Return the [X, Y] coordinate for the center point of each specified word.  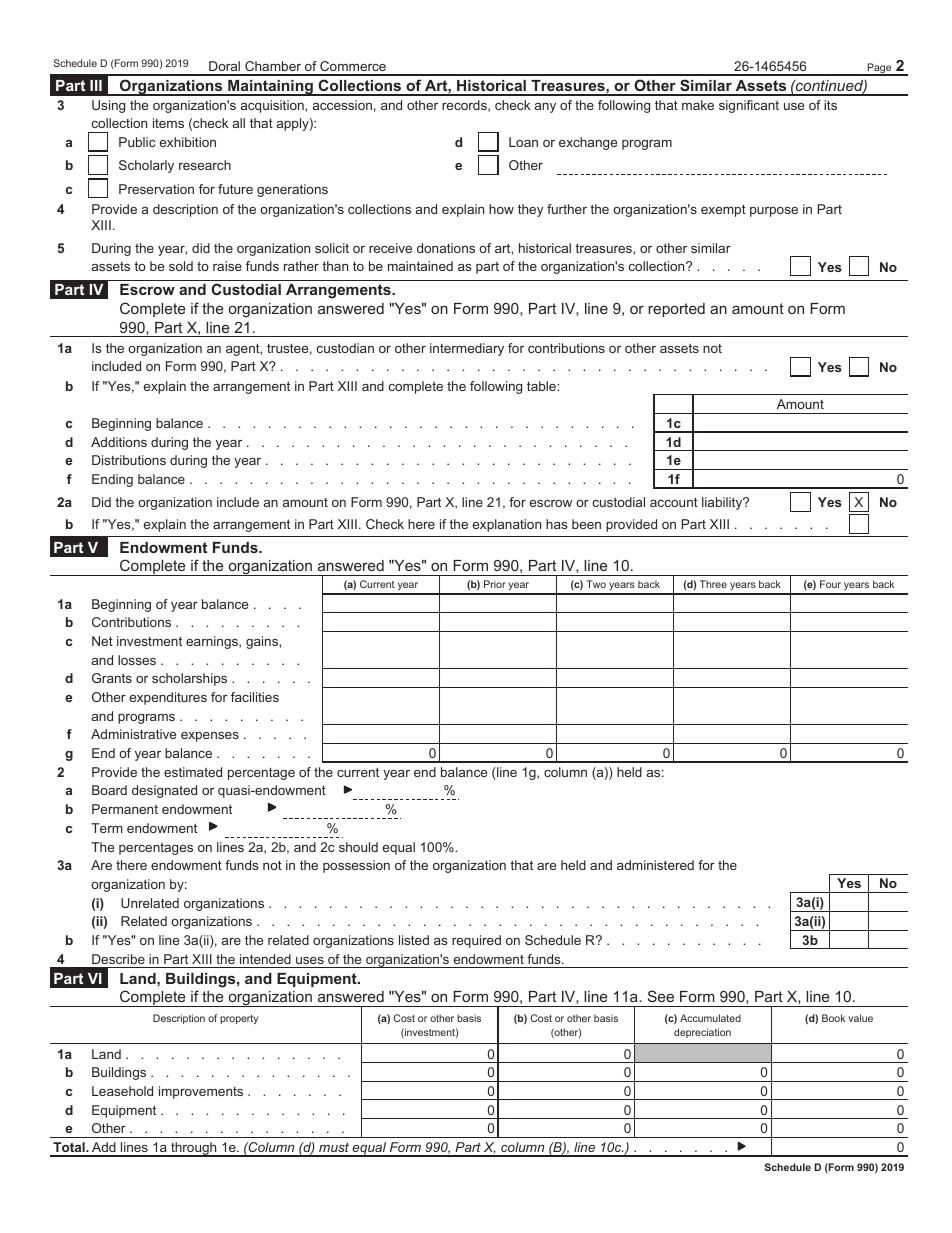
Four [830, 584]
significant [749, 106]
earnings [213, 642]
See [661, 996]
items [168, 123]
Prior [495, 584]
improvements [201, 1092]
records [465, 106]
